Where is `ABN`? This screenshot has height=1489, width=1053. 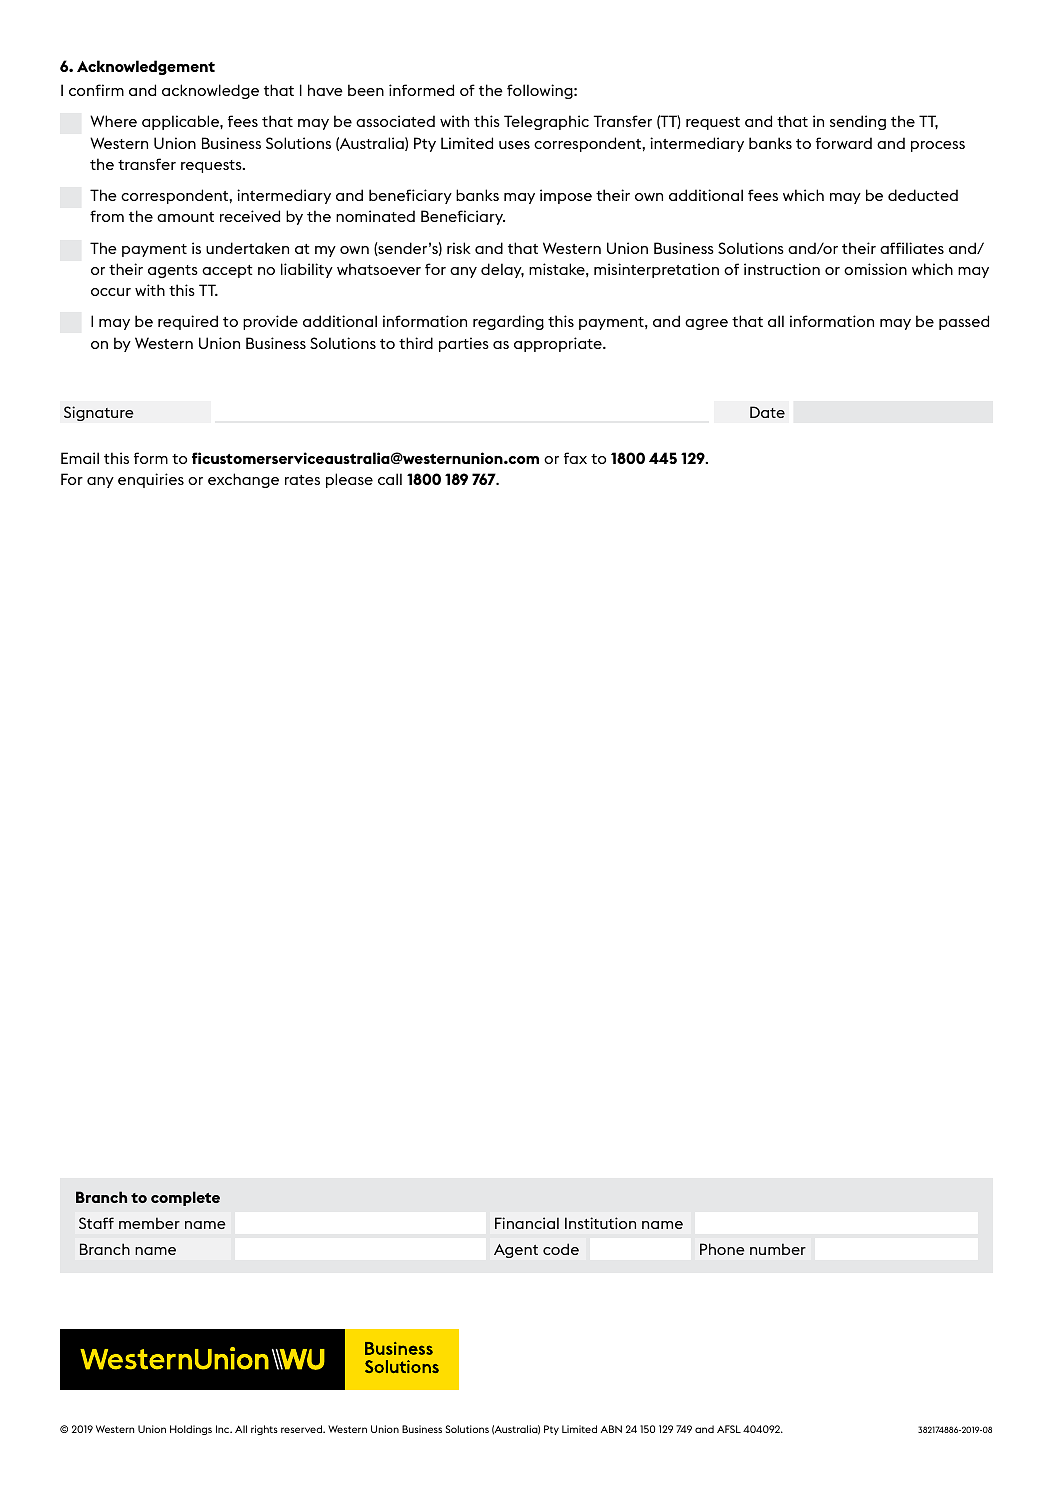 ABN is located at coordinates (611, 1429).
